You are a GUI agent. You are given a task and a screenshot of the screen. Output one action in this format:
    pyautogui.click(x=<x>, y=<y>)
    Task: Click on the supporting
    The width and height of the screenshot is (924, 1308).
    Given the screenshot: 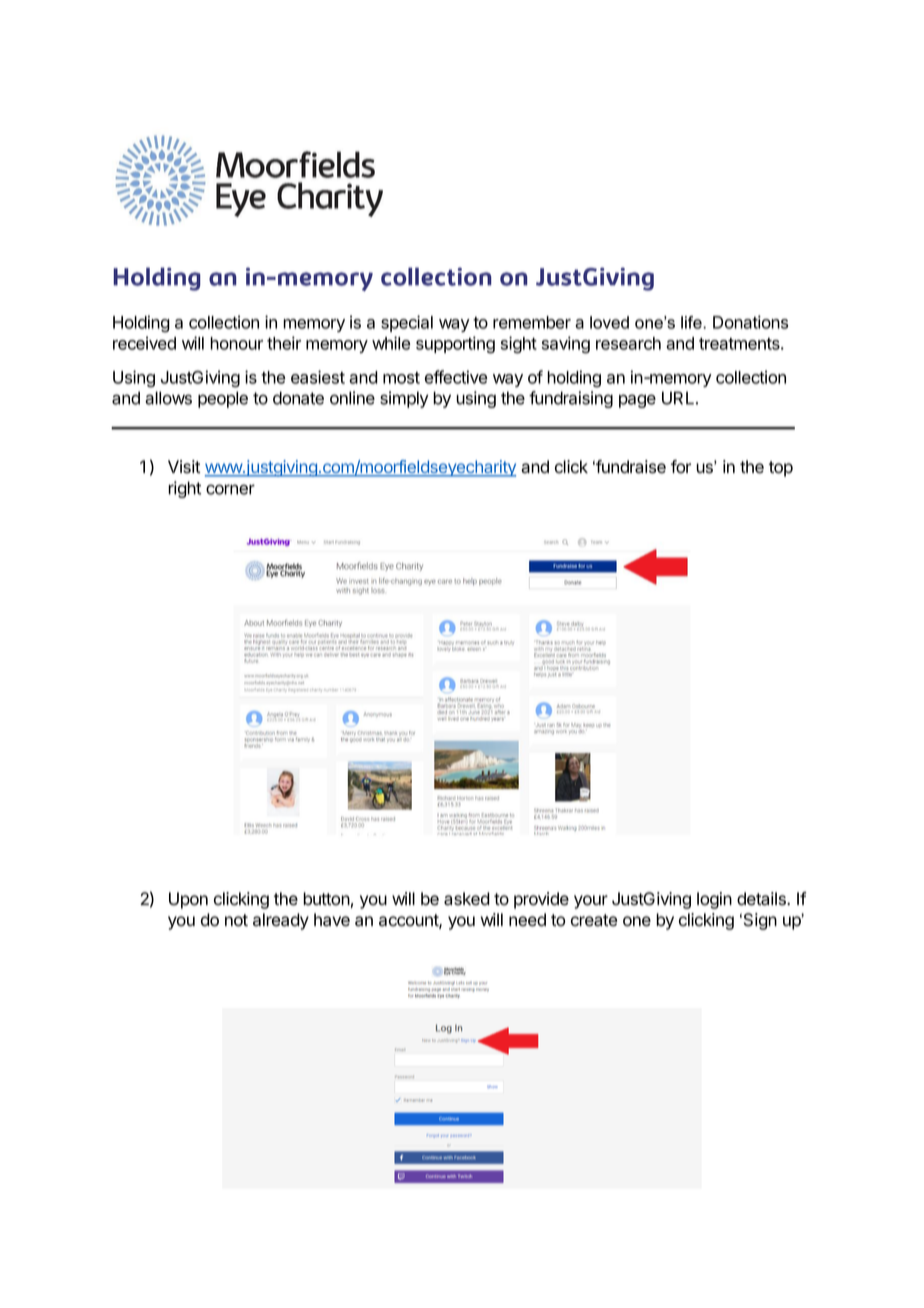 What is the action you would take?
    pyautogui.click(x=455, y=345)
